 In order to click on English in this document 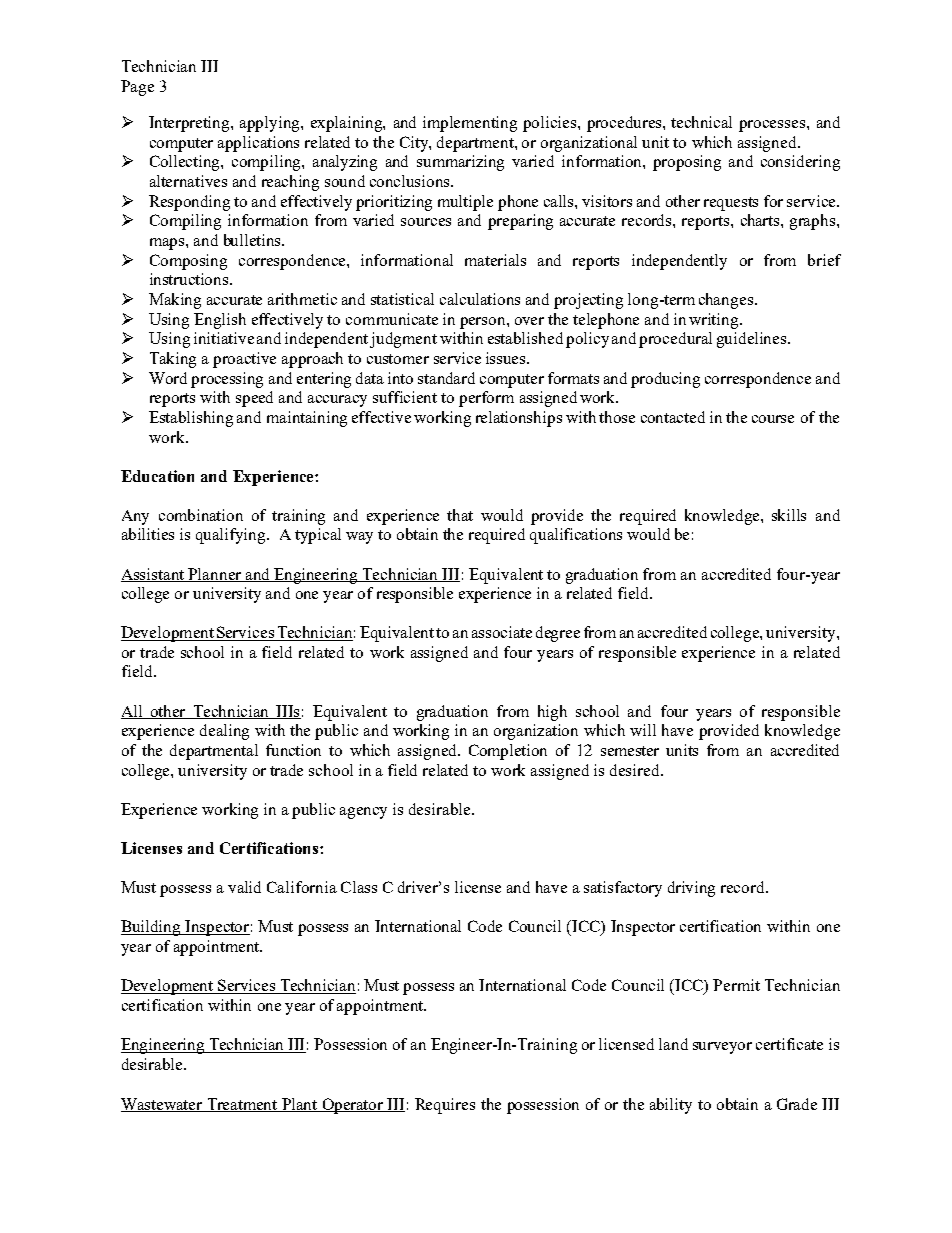, I will do `click(220, 321)`.
